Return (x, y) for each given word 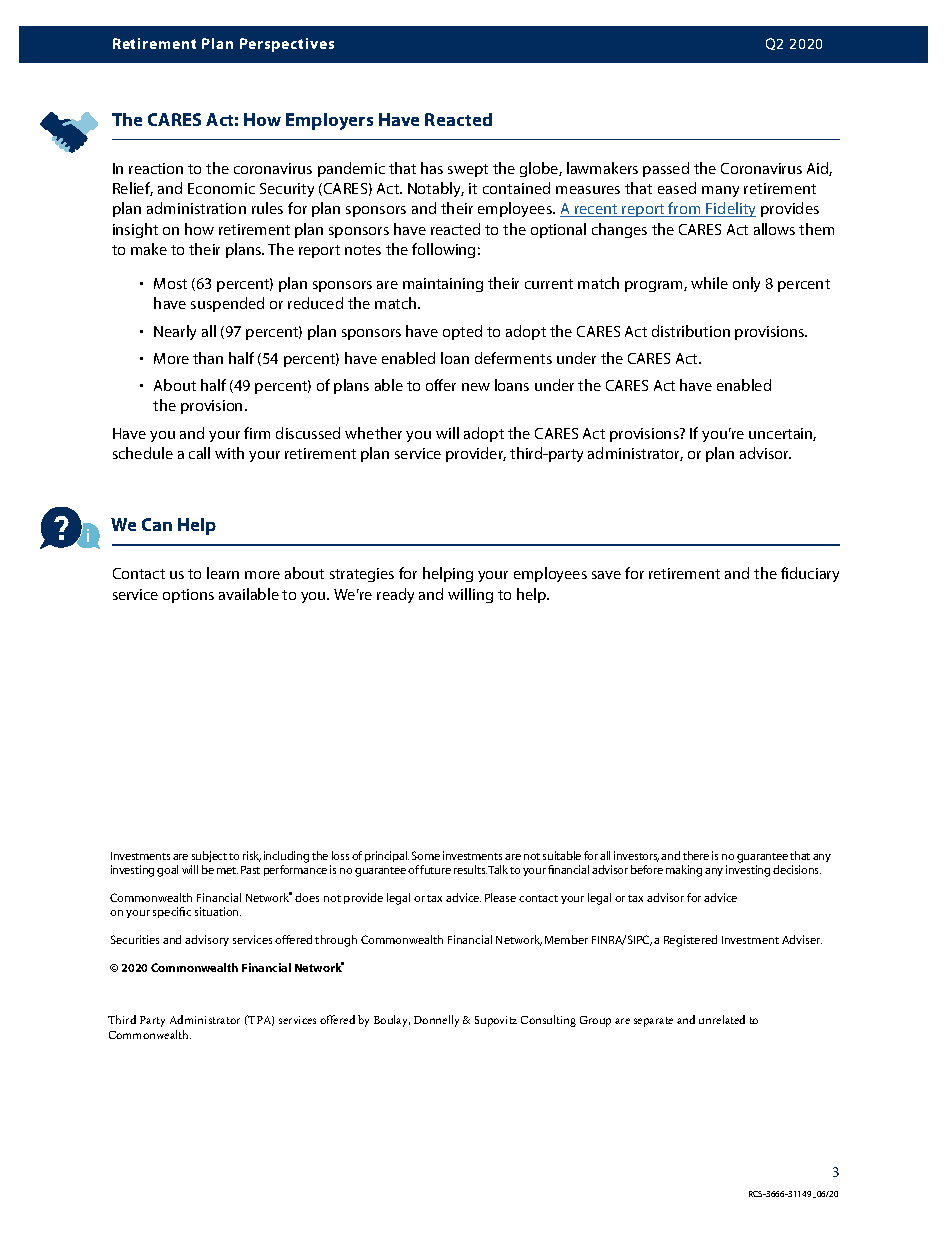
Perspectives (287, 45)
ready (395, 595)
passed (666, 169)
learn (223, 573)
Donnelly (436, 1021)
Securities (135, 939)
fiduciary (810, 574)
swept (468, 170)
